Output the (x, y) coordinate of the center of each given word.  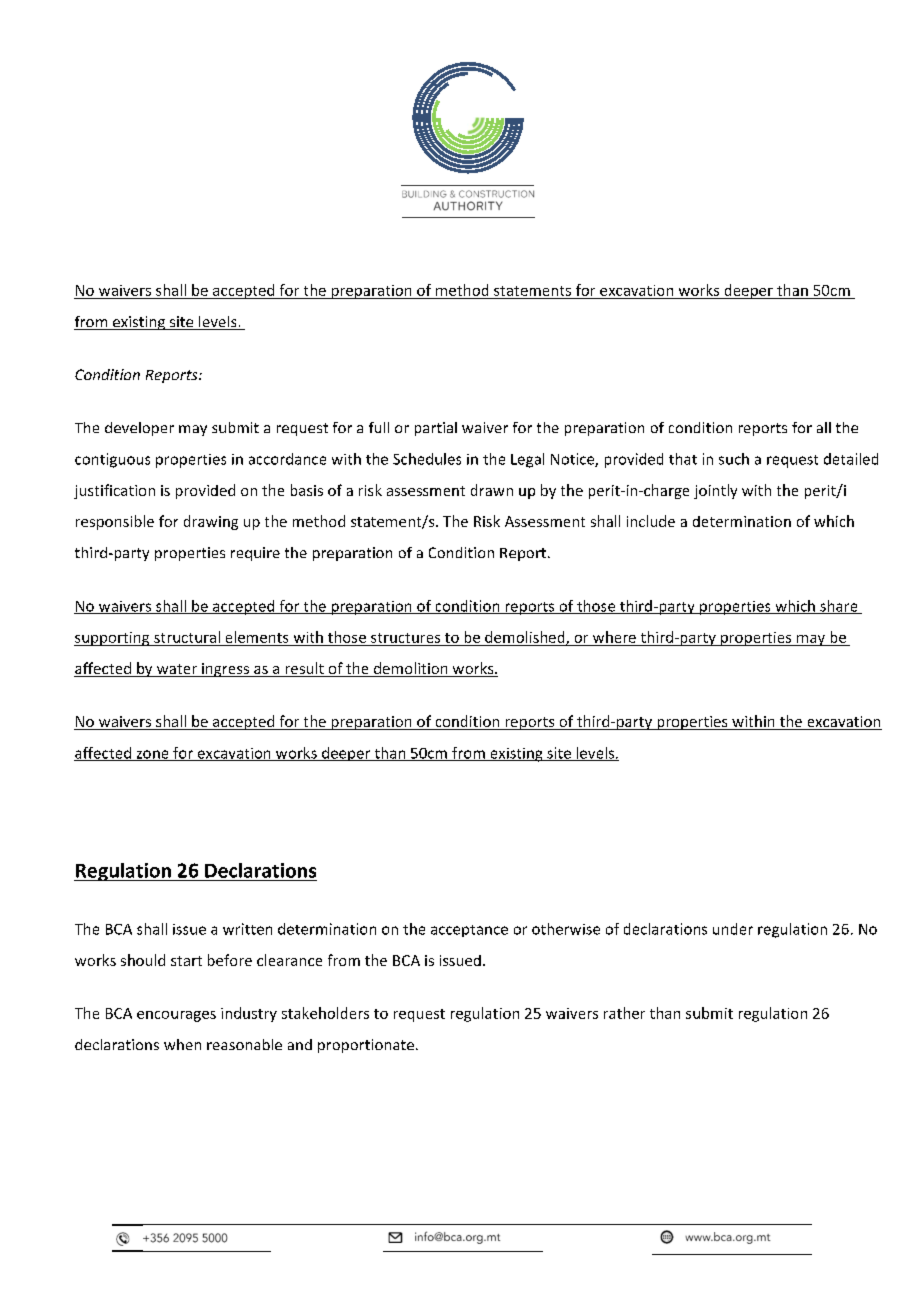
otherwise (566, 929)
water (176, 670)
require (255, 554)
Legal (527, 460)
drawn (492, 490)
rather (624, 1013)
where (614, 637)
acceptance (469, 931)
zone (152, 755)
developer (139, 429)
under (733, 929)
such (734, 459)
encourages (176, 1016)
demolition (410, 669)
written (247, 929)
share (839, 607)
